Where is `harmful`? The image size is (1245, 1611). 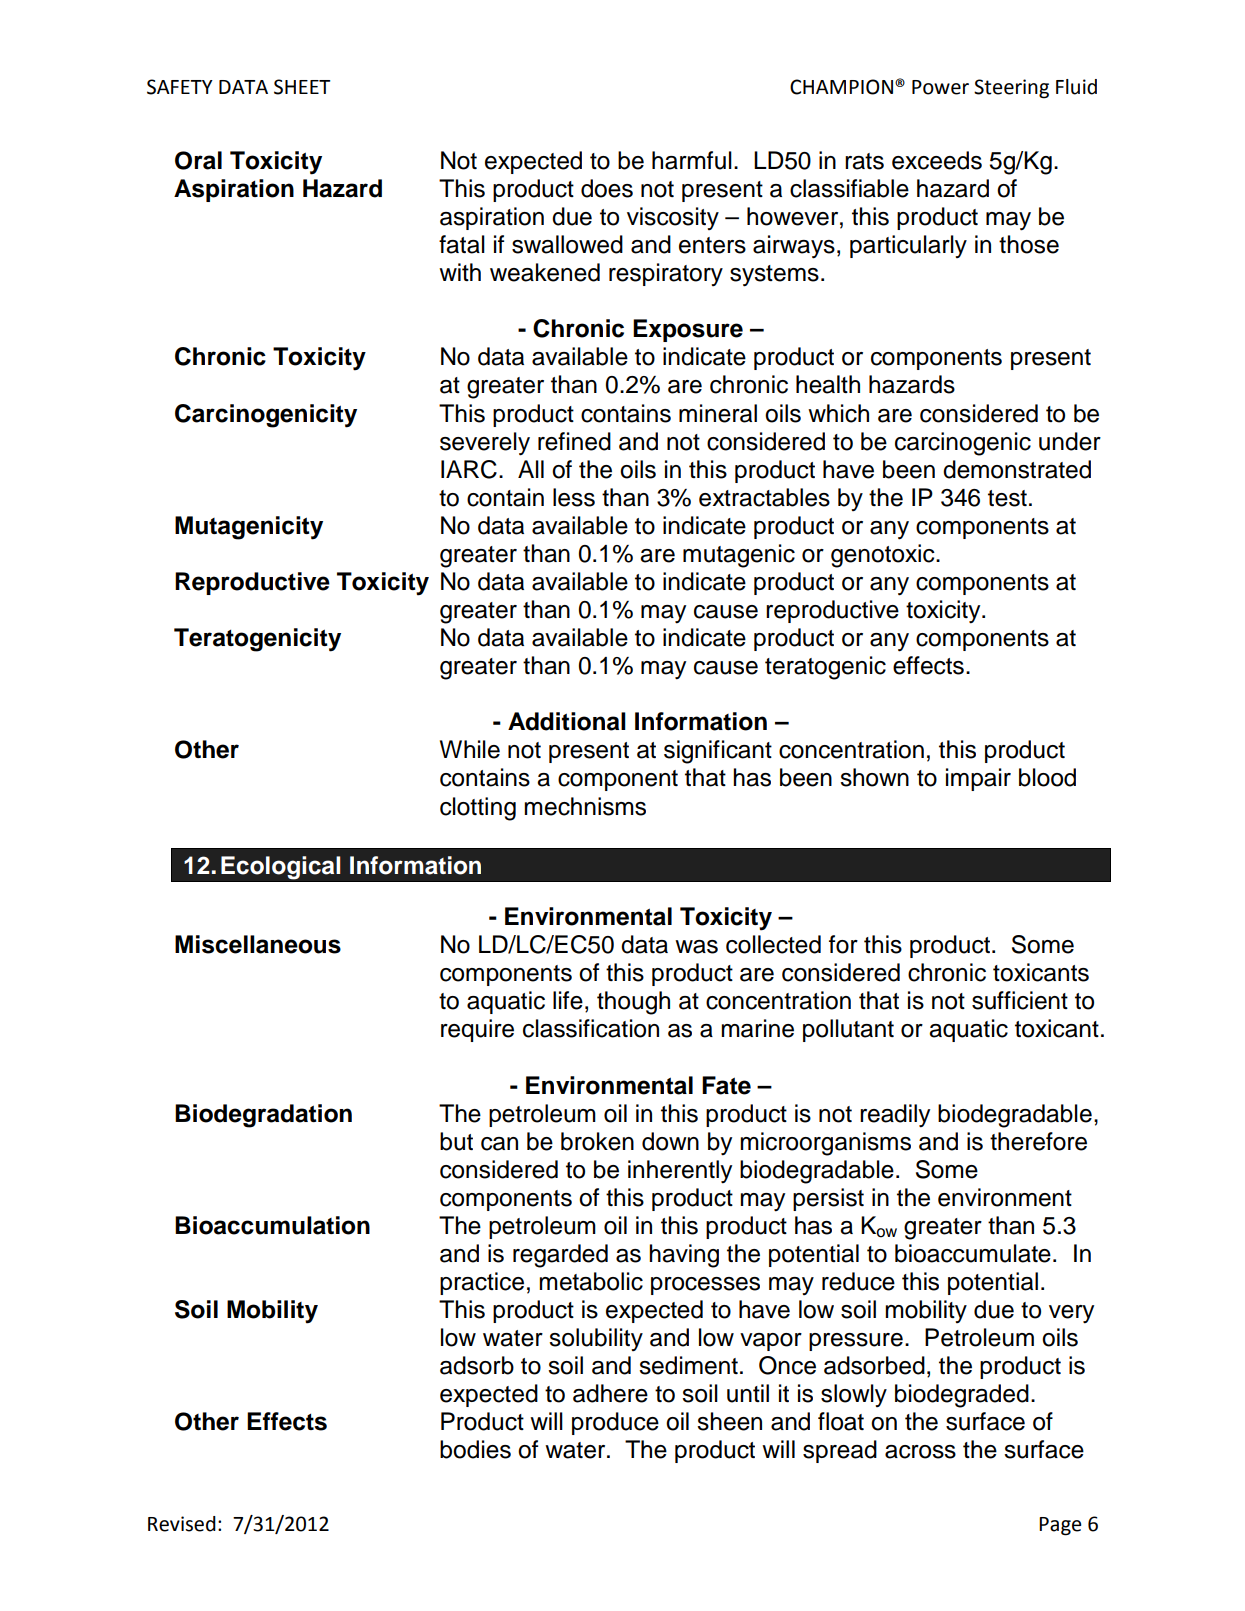
harmful is located at coordinates (692, 160).
